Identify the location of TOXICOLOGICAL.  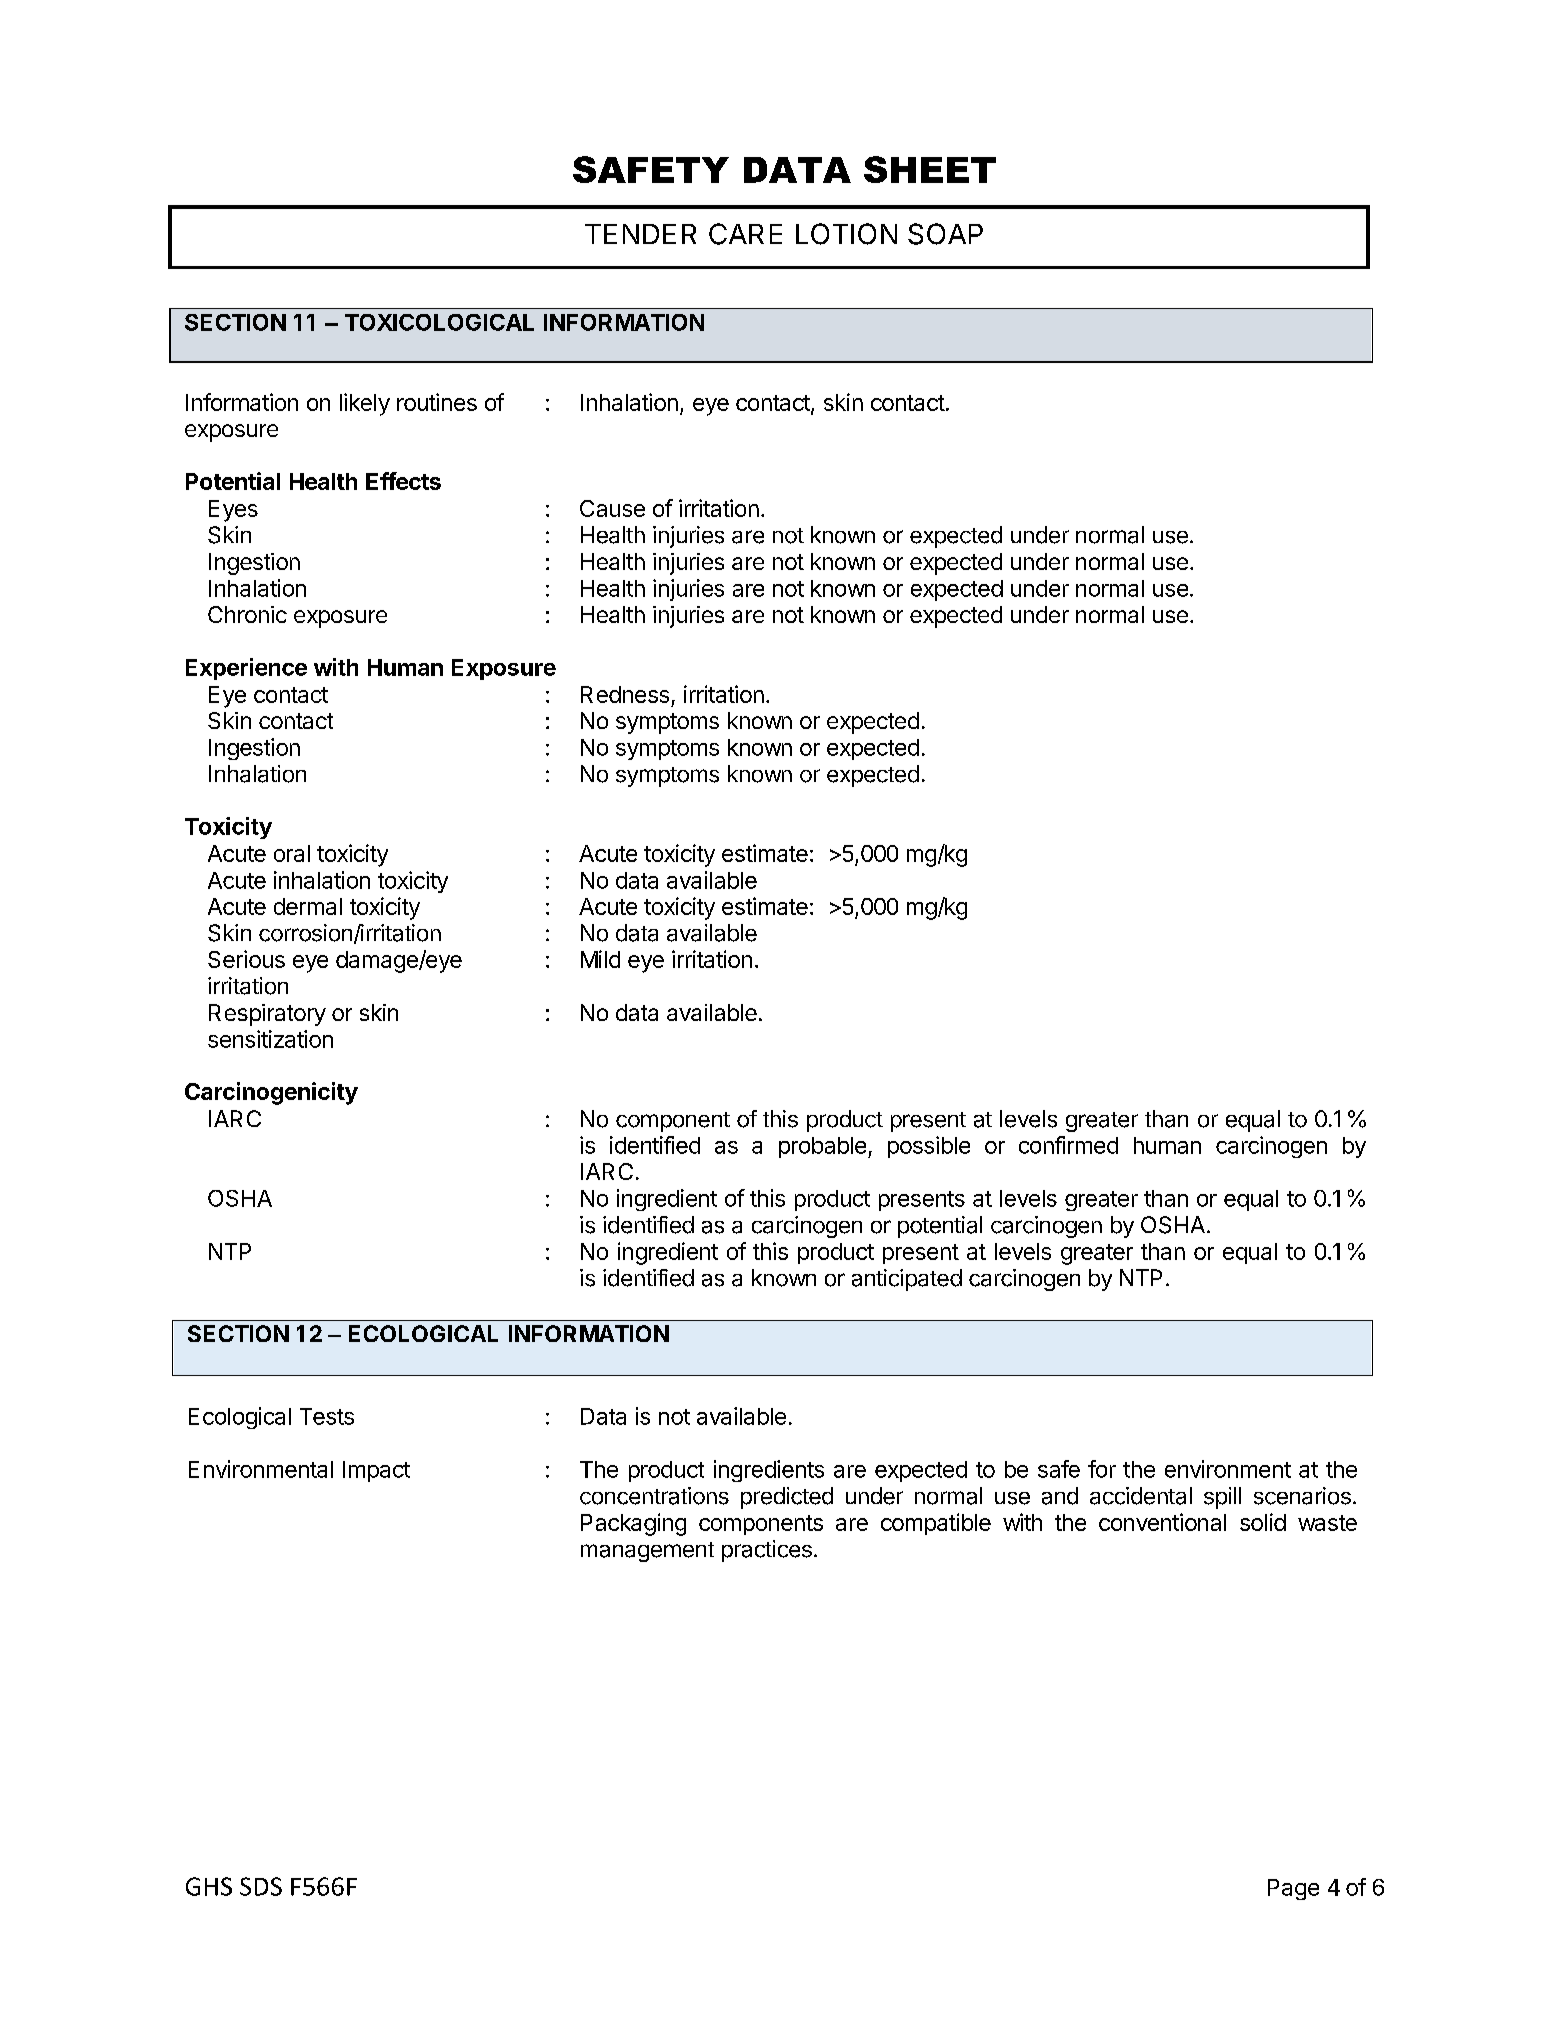
(439, 322).
